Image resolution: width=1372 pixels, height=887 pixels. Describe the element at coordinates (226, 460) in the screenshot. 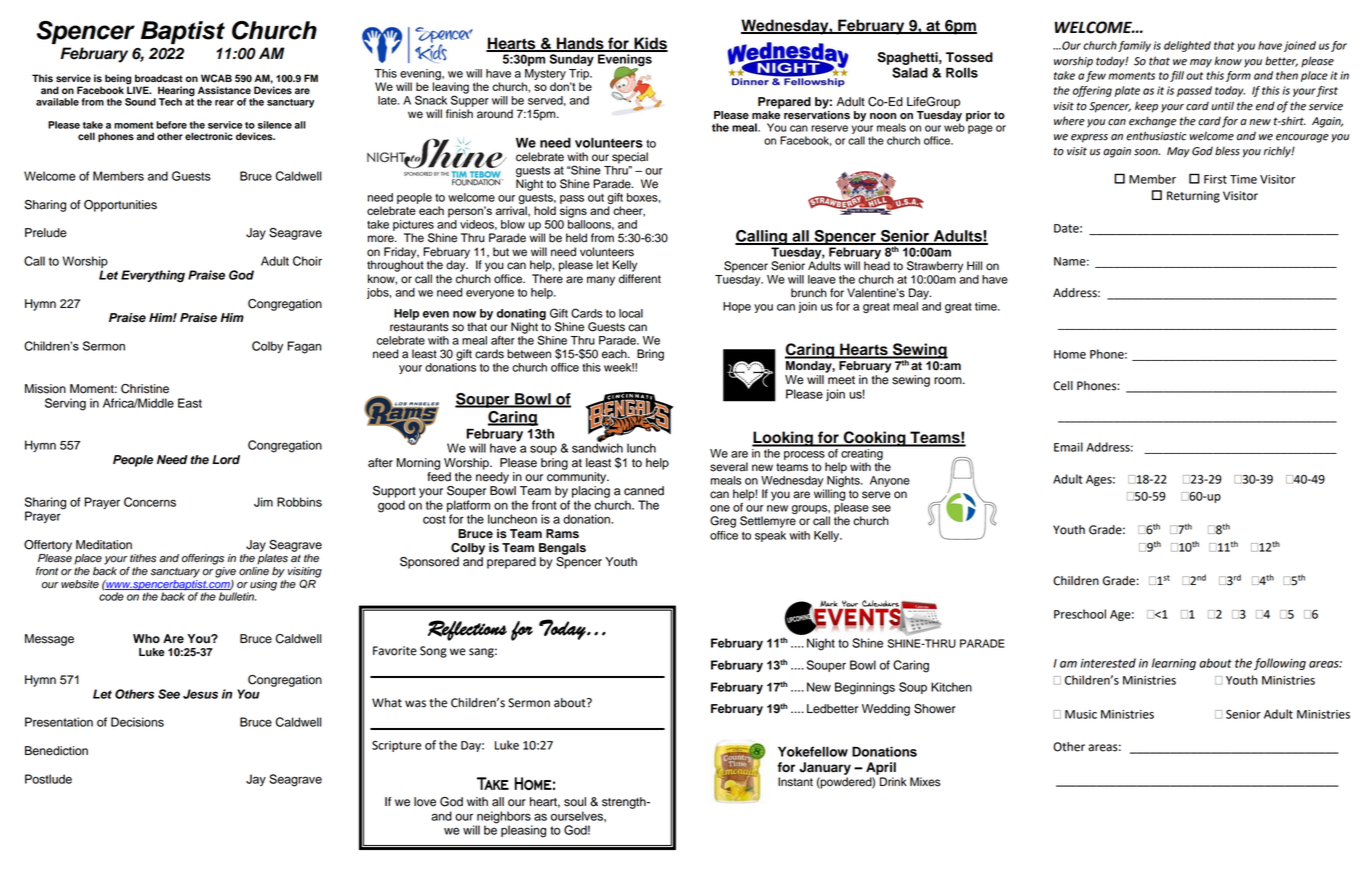

I see `Lord` at that location.
